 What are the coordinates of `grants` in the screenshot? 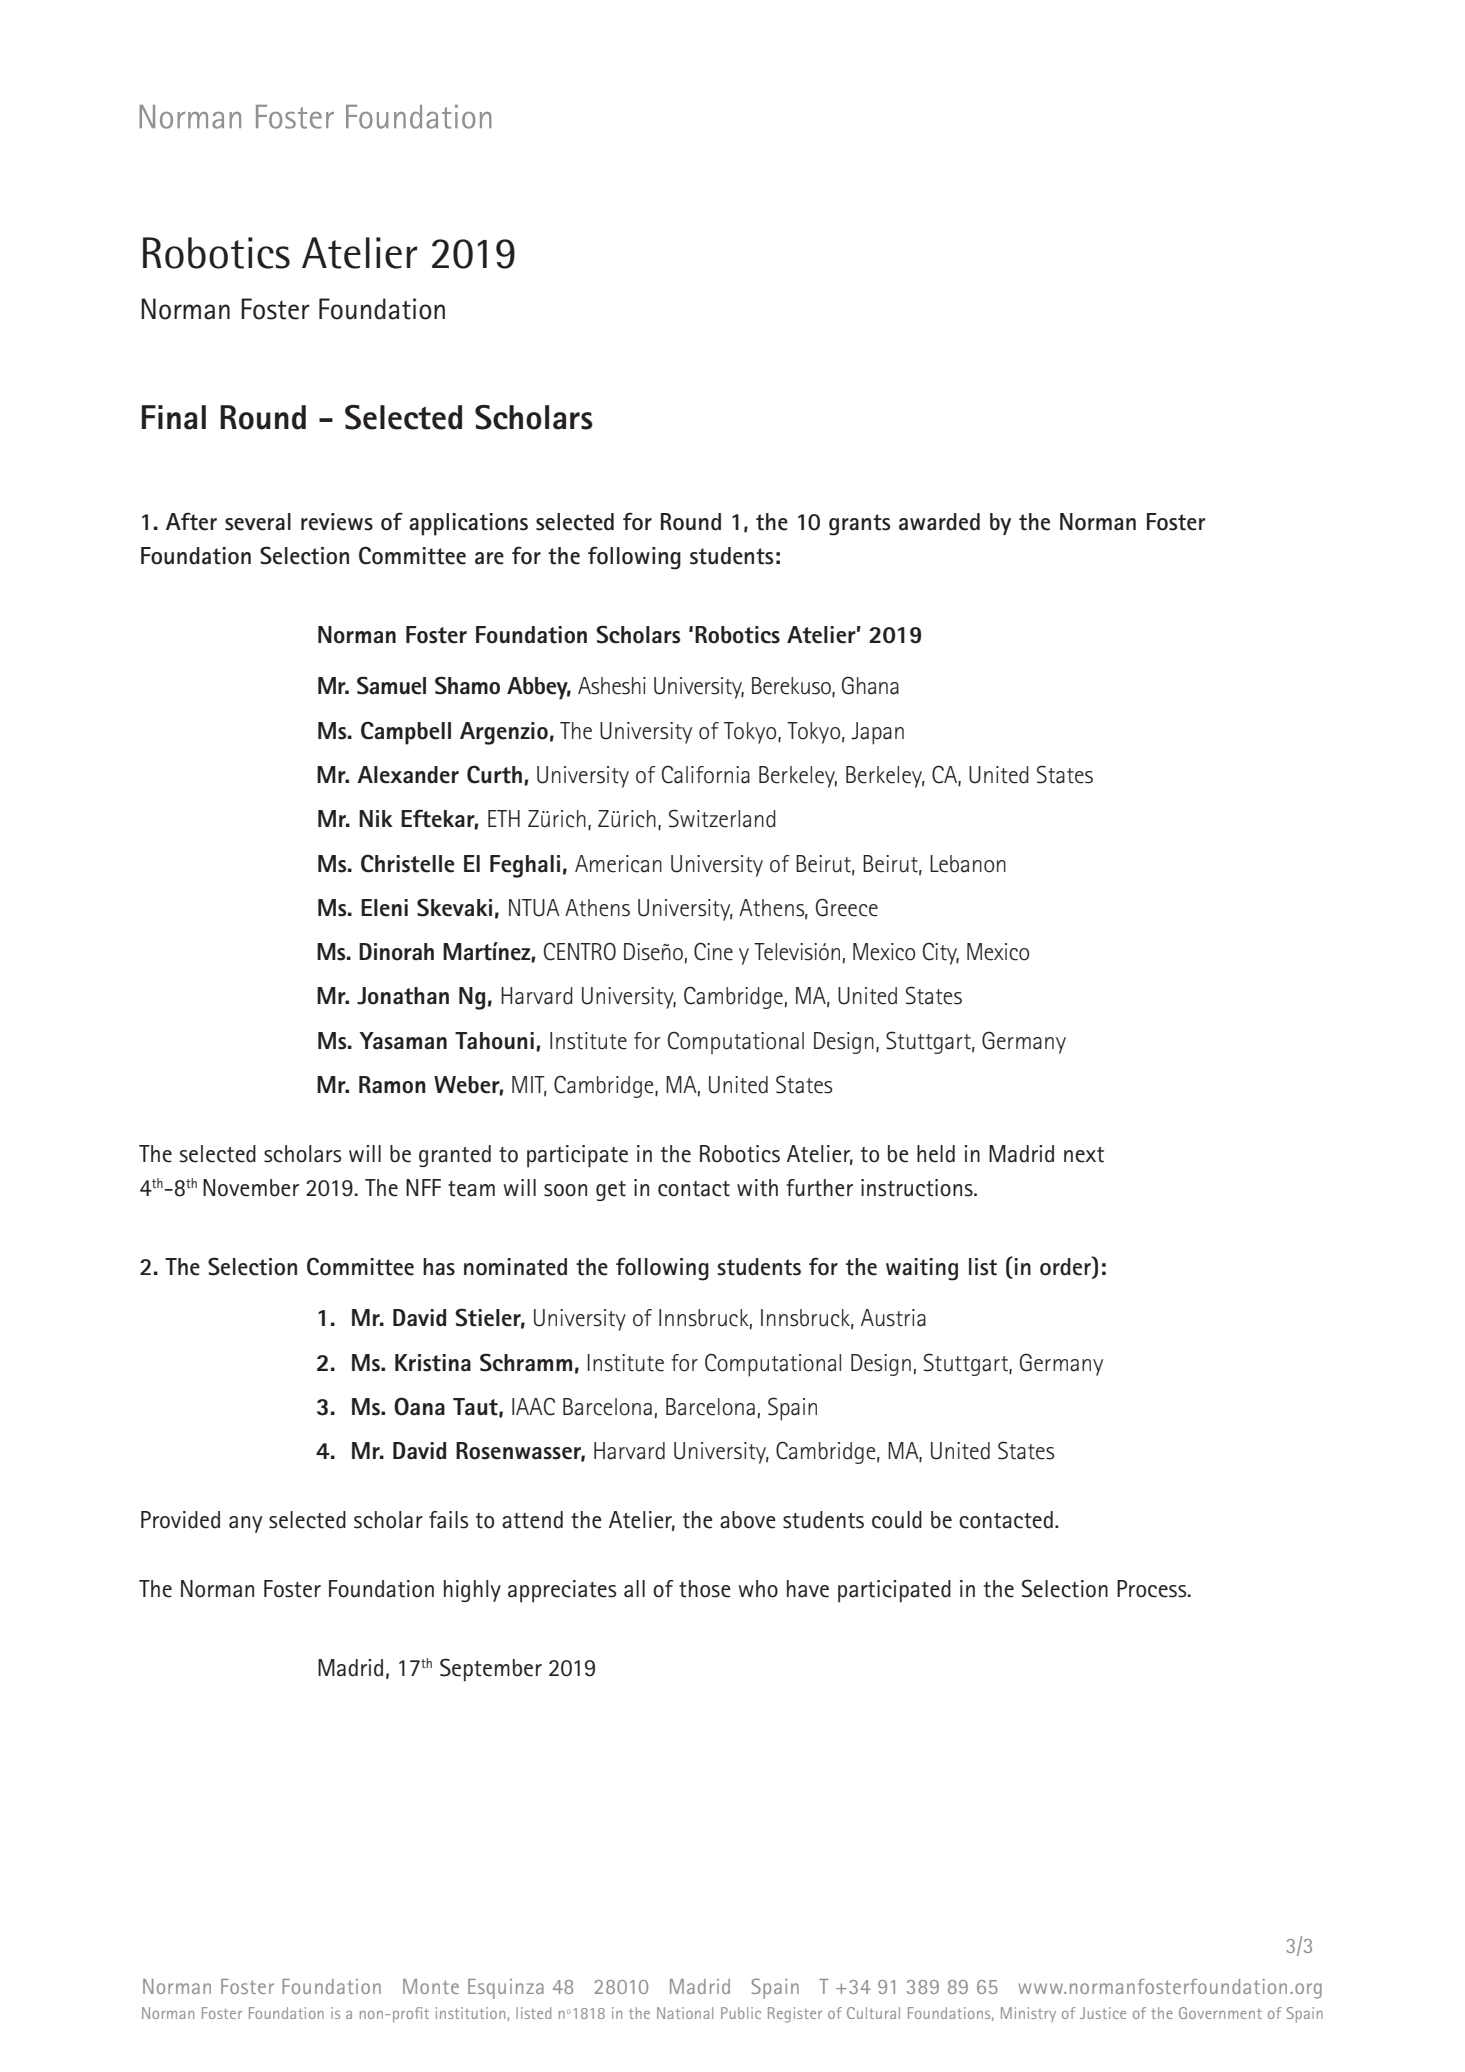 It's located at (860, 525).
